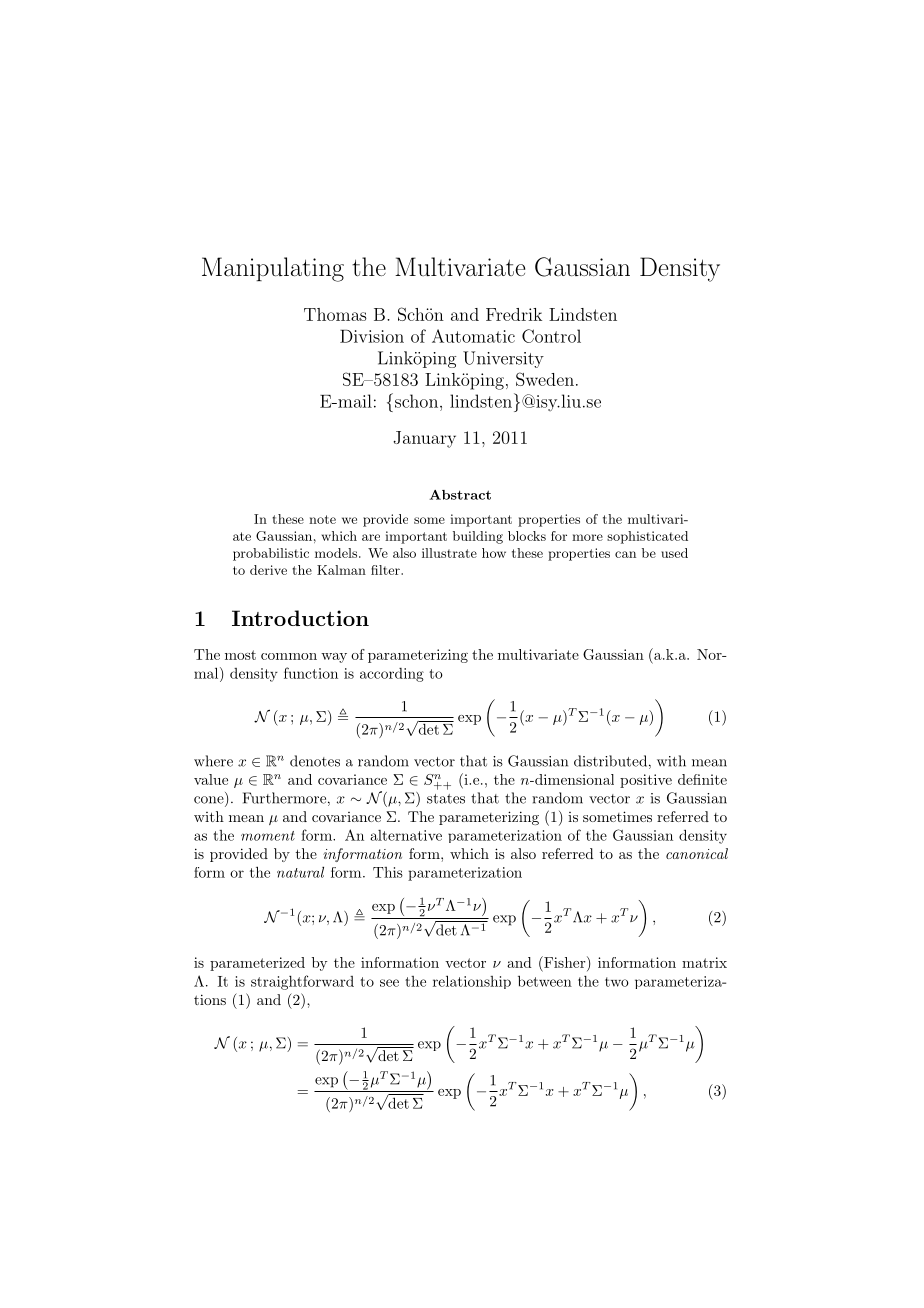  Describe the element at coordinates (551, 336) in the document. I see `Control` at that location.
